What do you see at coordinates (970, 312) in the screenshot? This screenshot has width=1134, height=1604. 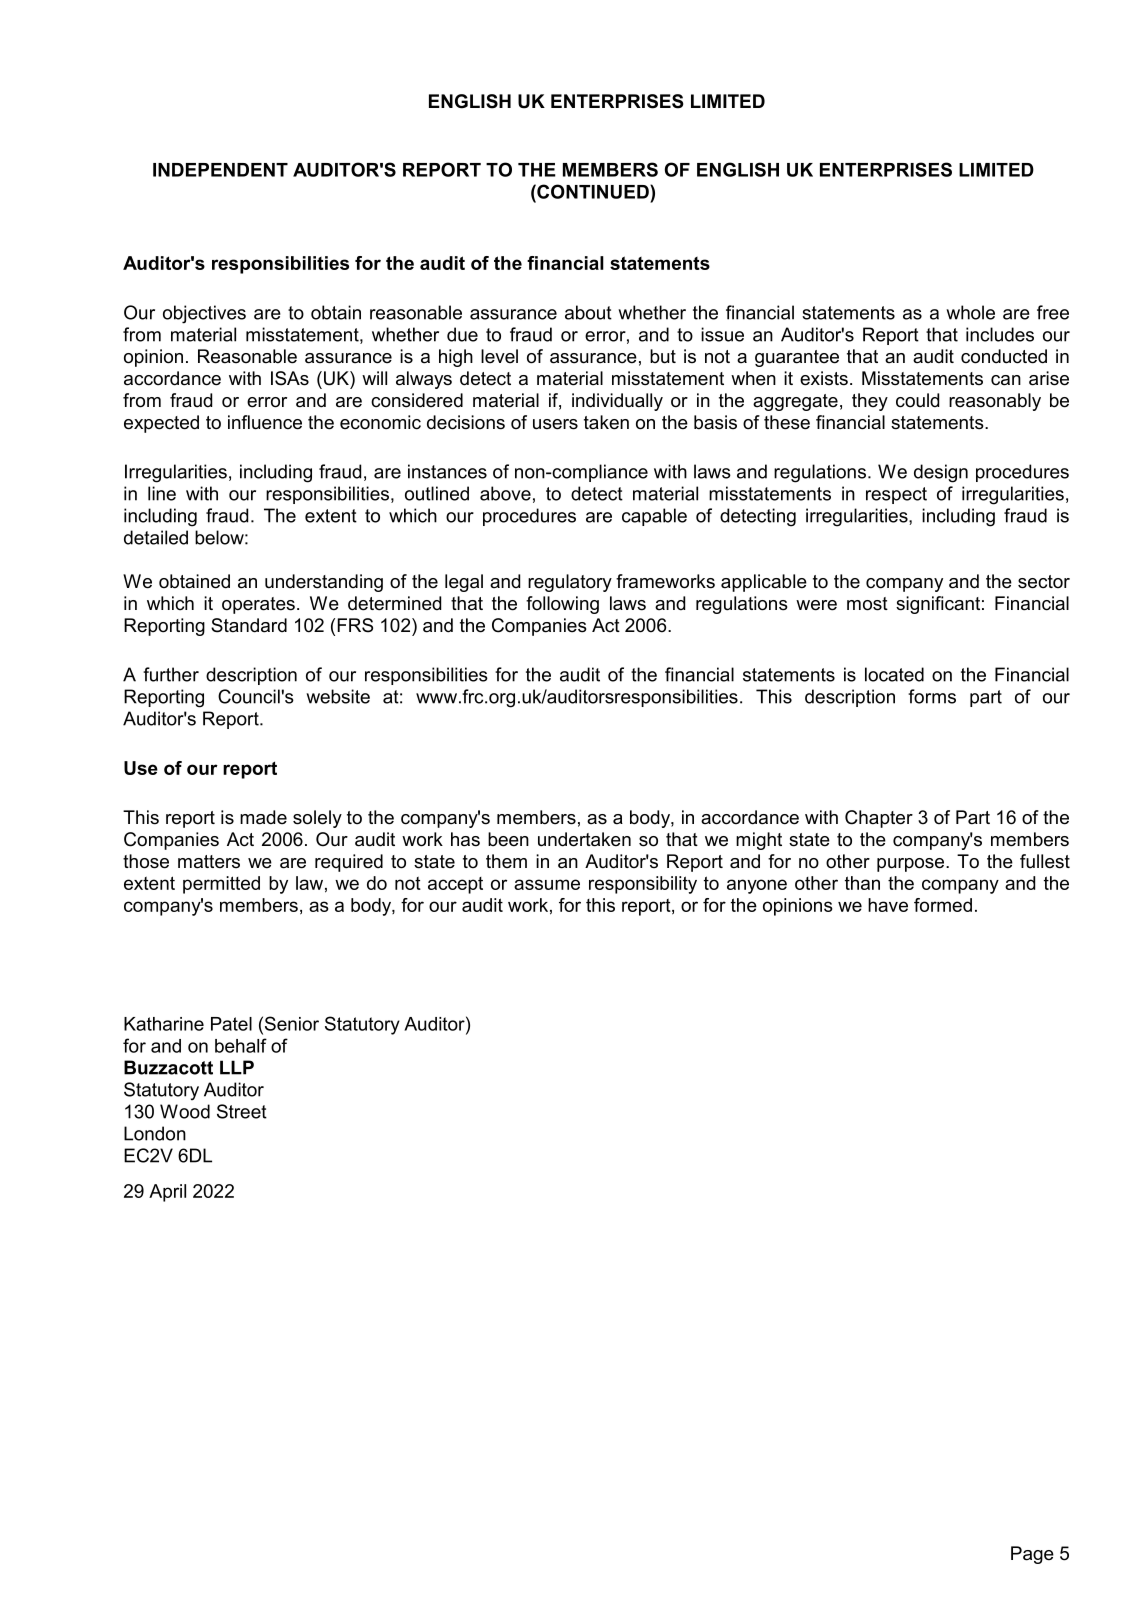 I see `whole` at bounding box center [970, 312].
